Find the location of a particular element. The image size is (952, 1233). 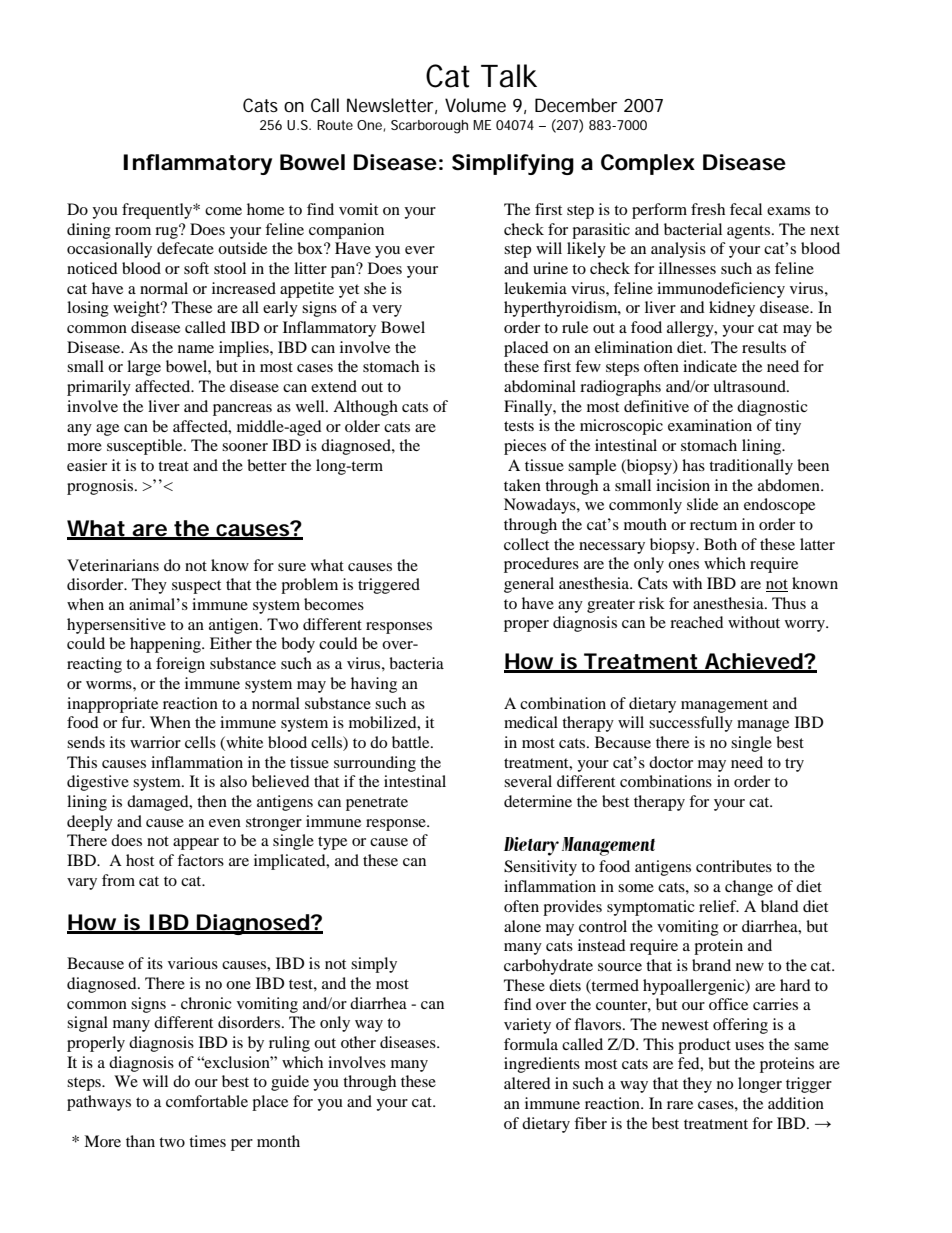

rare is located at coordinates (680, 1105).
